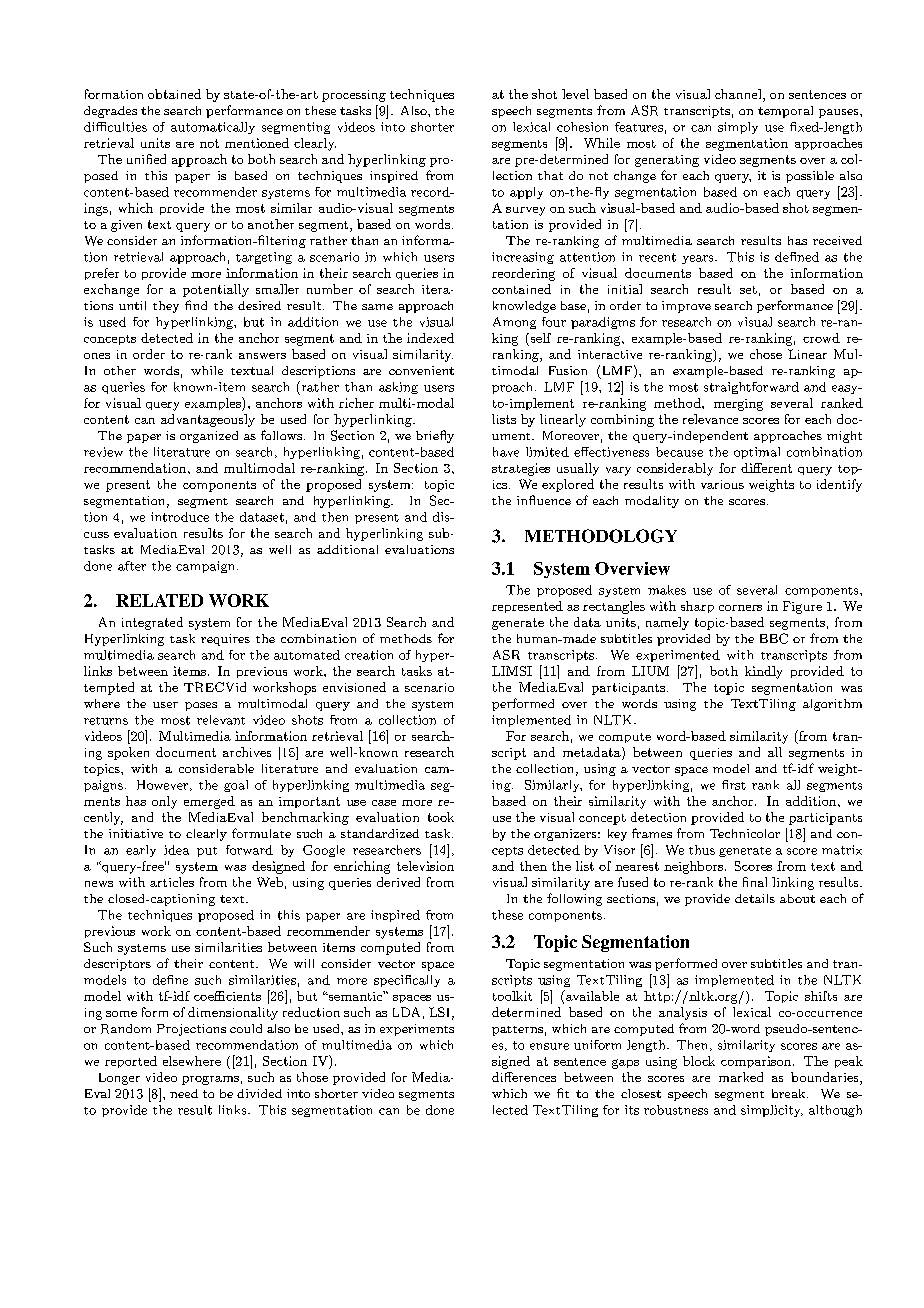 Image resolution: width=924 pixels, height=1308 pixels. I want to click on differences, so click(524, 1077).
